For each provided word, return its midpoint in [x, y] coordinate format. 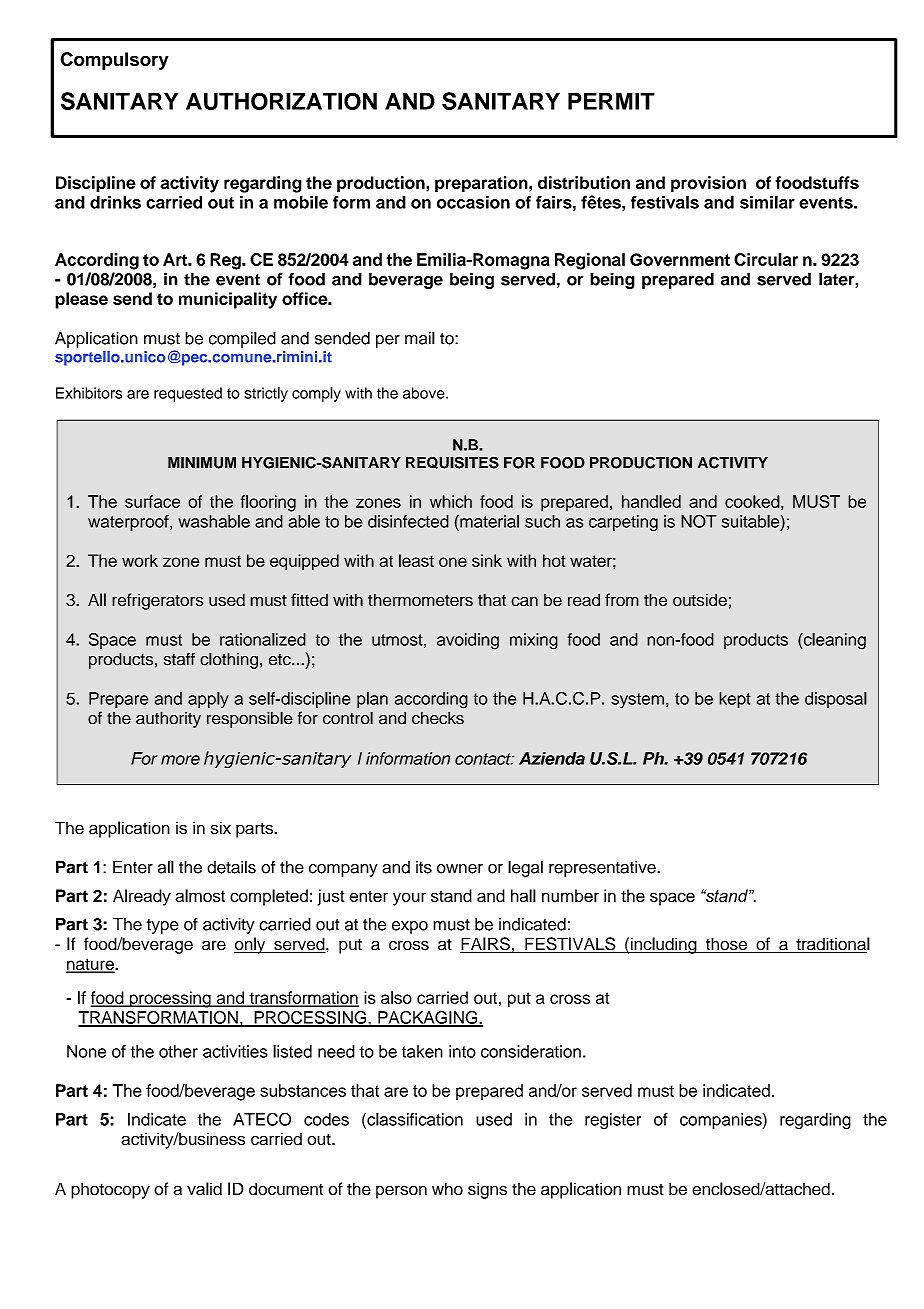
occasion [473, 202]
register [613, 1121]
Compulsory [114, 61]
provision [708, 184]
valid [204, 1189]
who [447, 1189]
